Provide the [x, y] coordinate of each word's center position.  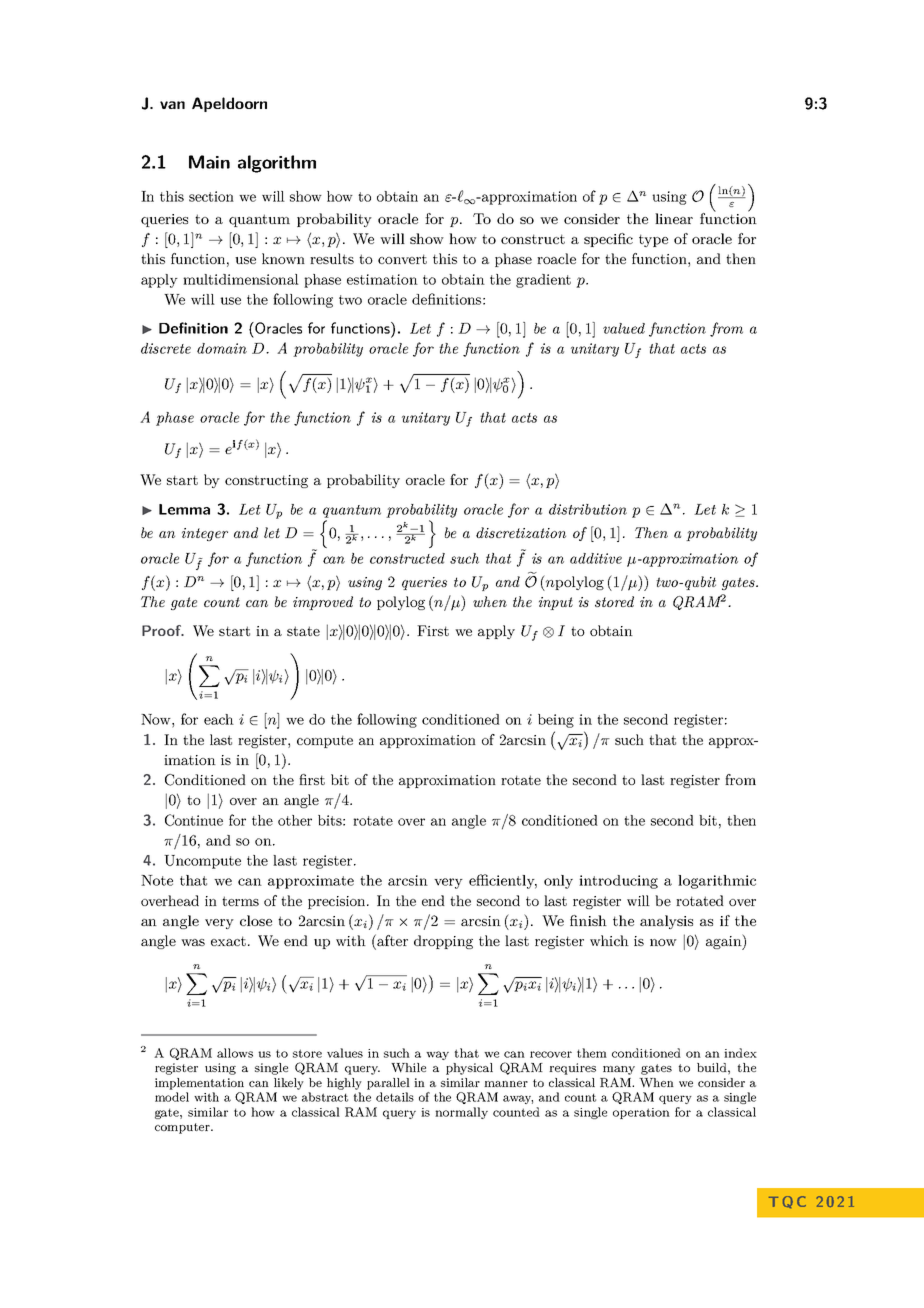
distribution [588, 509]
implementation [199, 1084]
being [556, 721]
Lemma [184, 509]
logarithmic [717, 882]
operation [641, 1113]
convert [402, 259]
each [219, 719]
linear [674, 218]
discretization [521, 532]
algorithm [277, 164]
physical [469, 1069]
